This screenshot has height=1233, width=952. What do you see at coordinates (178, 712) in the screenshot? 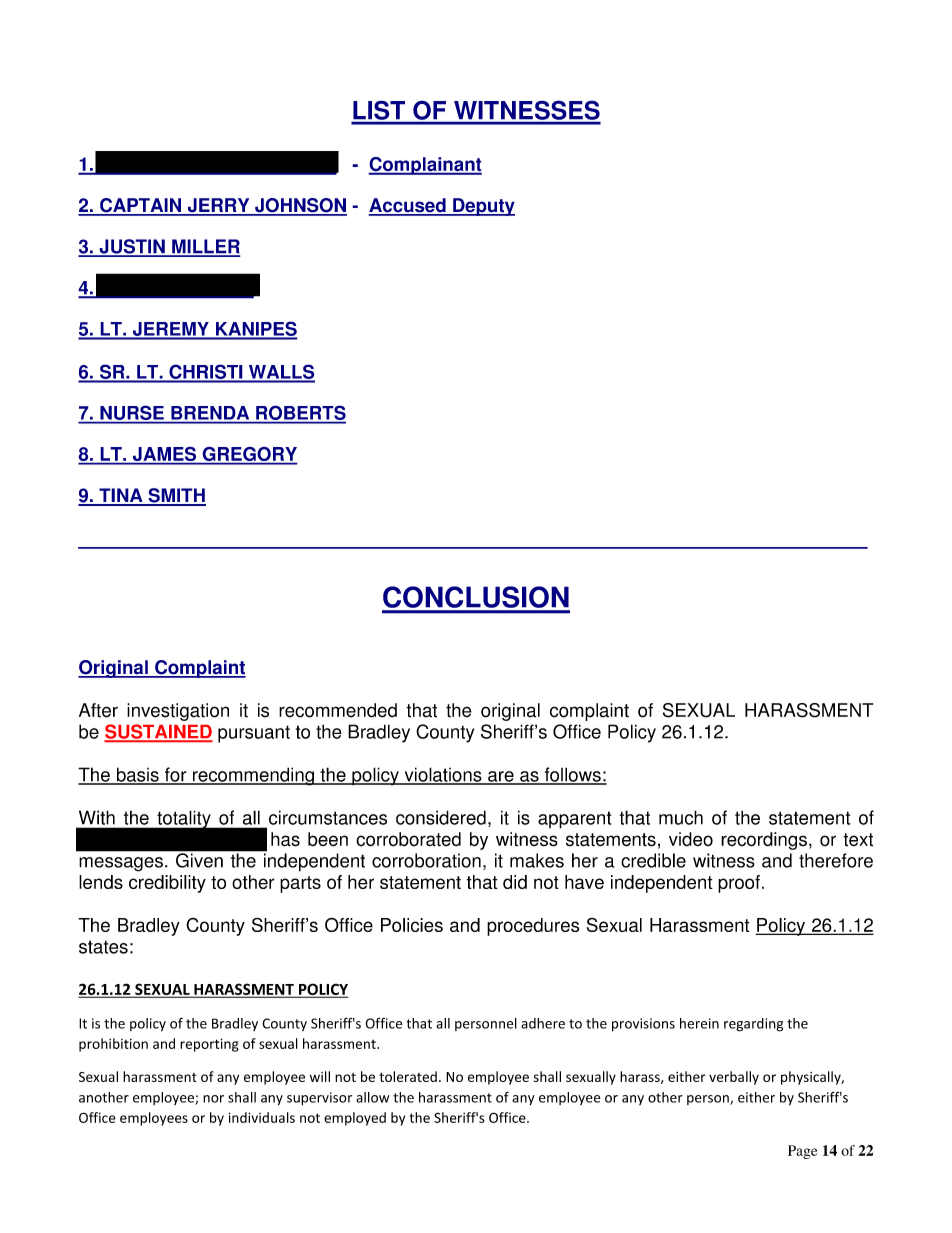
I see `investigation` at bounding box center [178, 712].
